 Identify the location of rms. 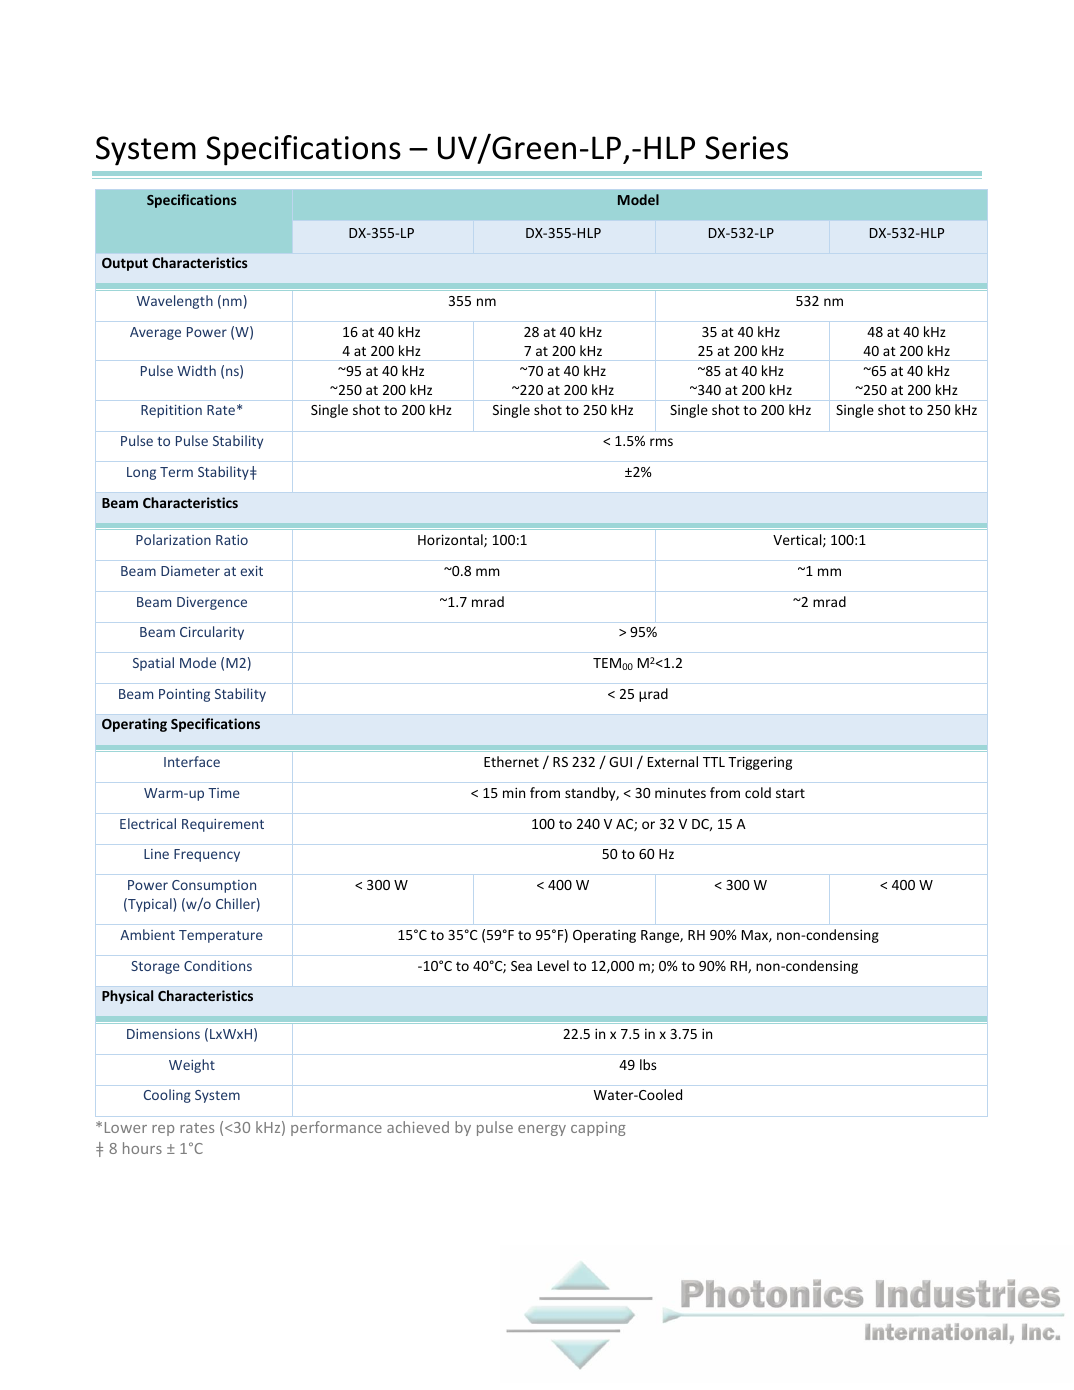
(661, 442).
